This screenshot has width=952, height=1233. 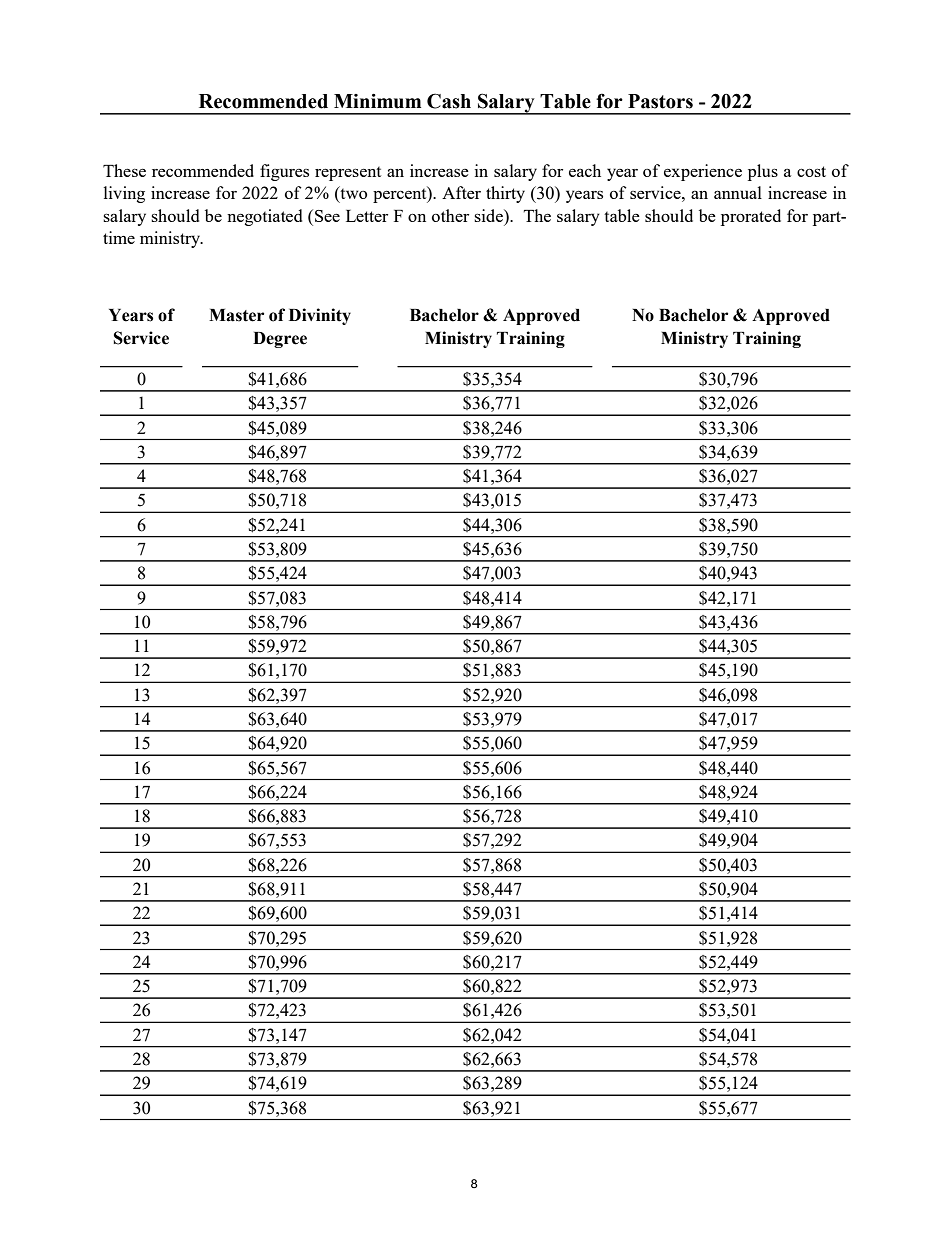 What do you see at coordinates (264, 217) in the screenshot?
I see `negotiated` at bounding box center [264, 217].
